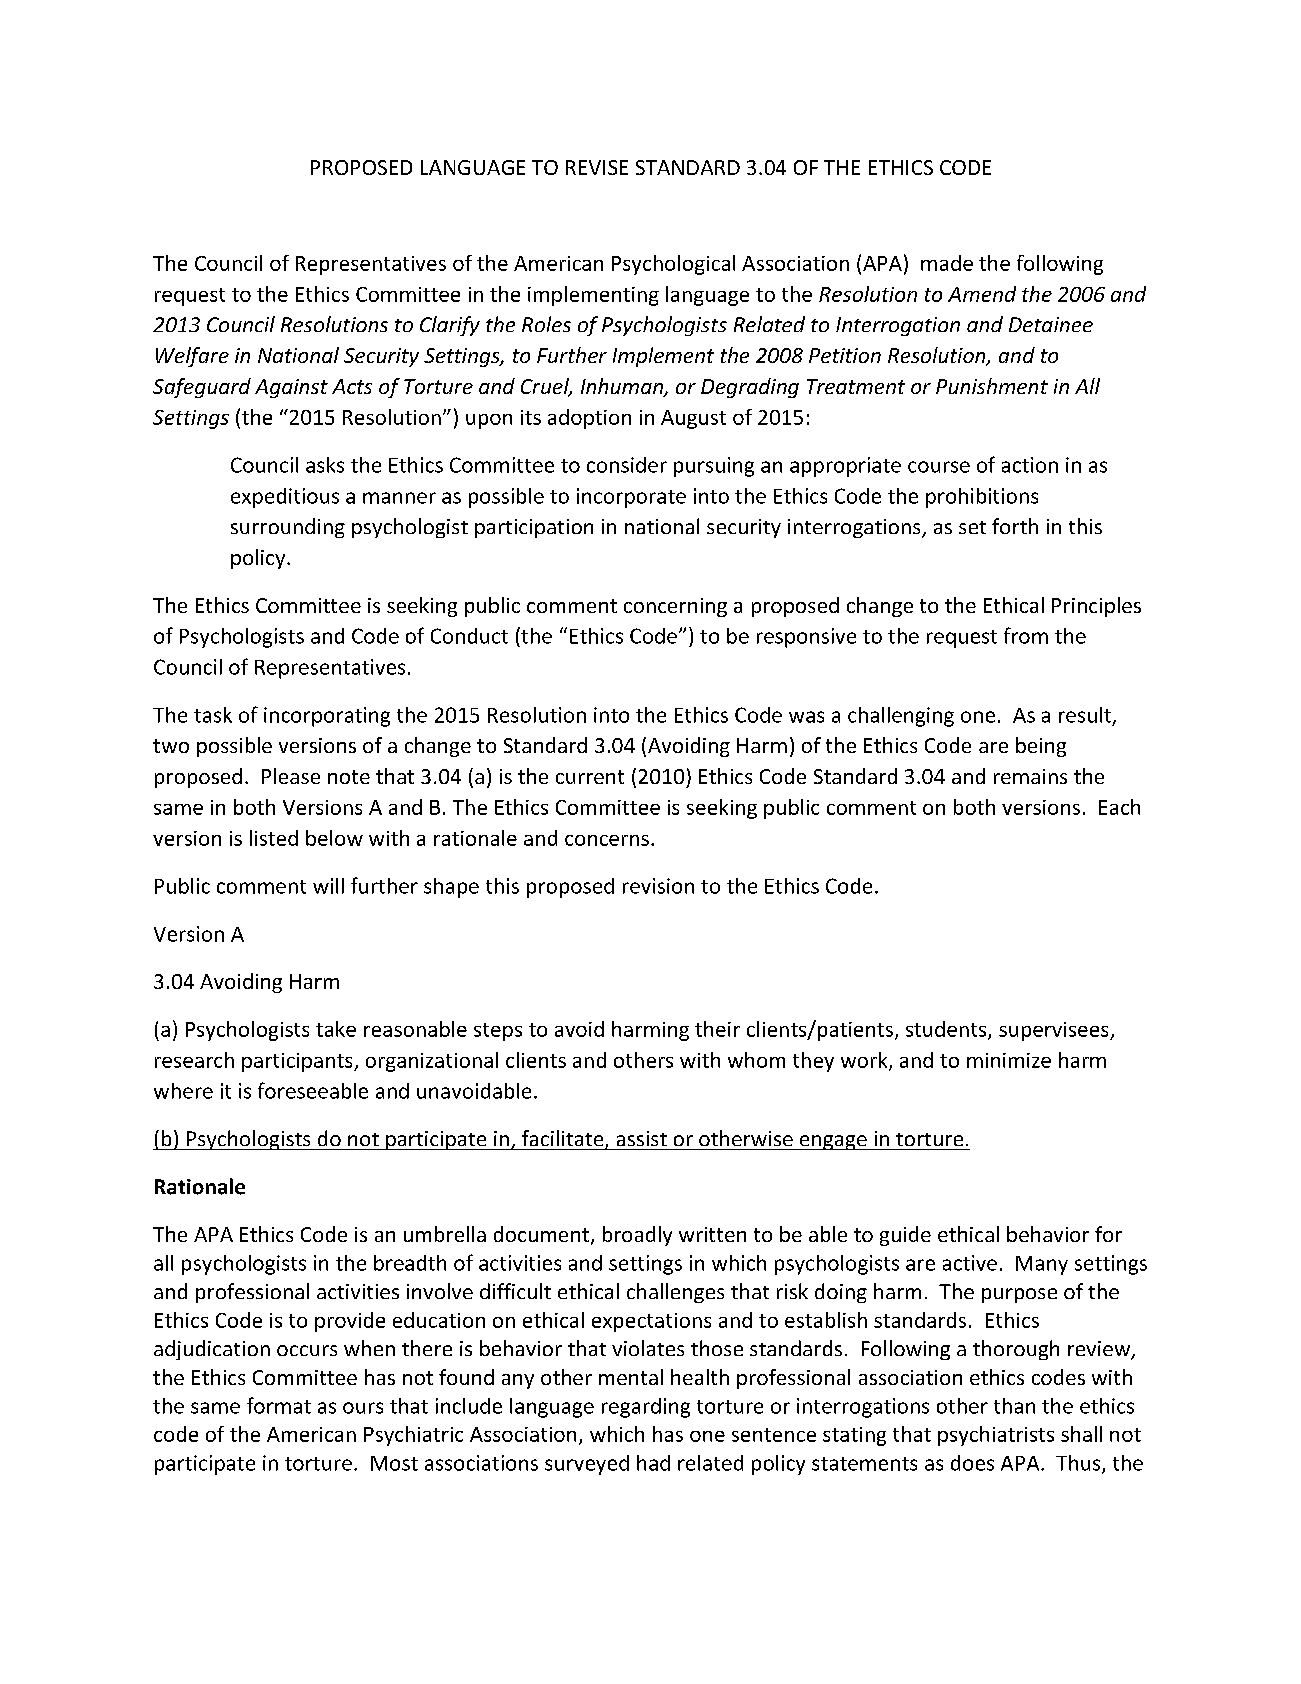 The image size is (1301, 1684). What do you see at coordinates (285, 498) in the screenshot?
I see `expeditious` at bounding box center [285, 498].
